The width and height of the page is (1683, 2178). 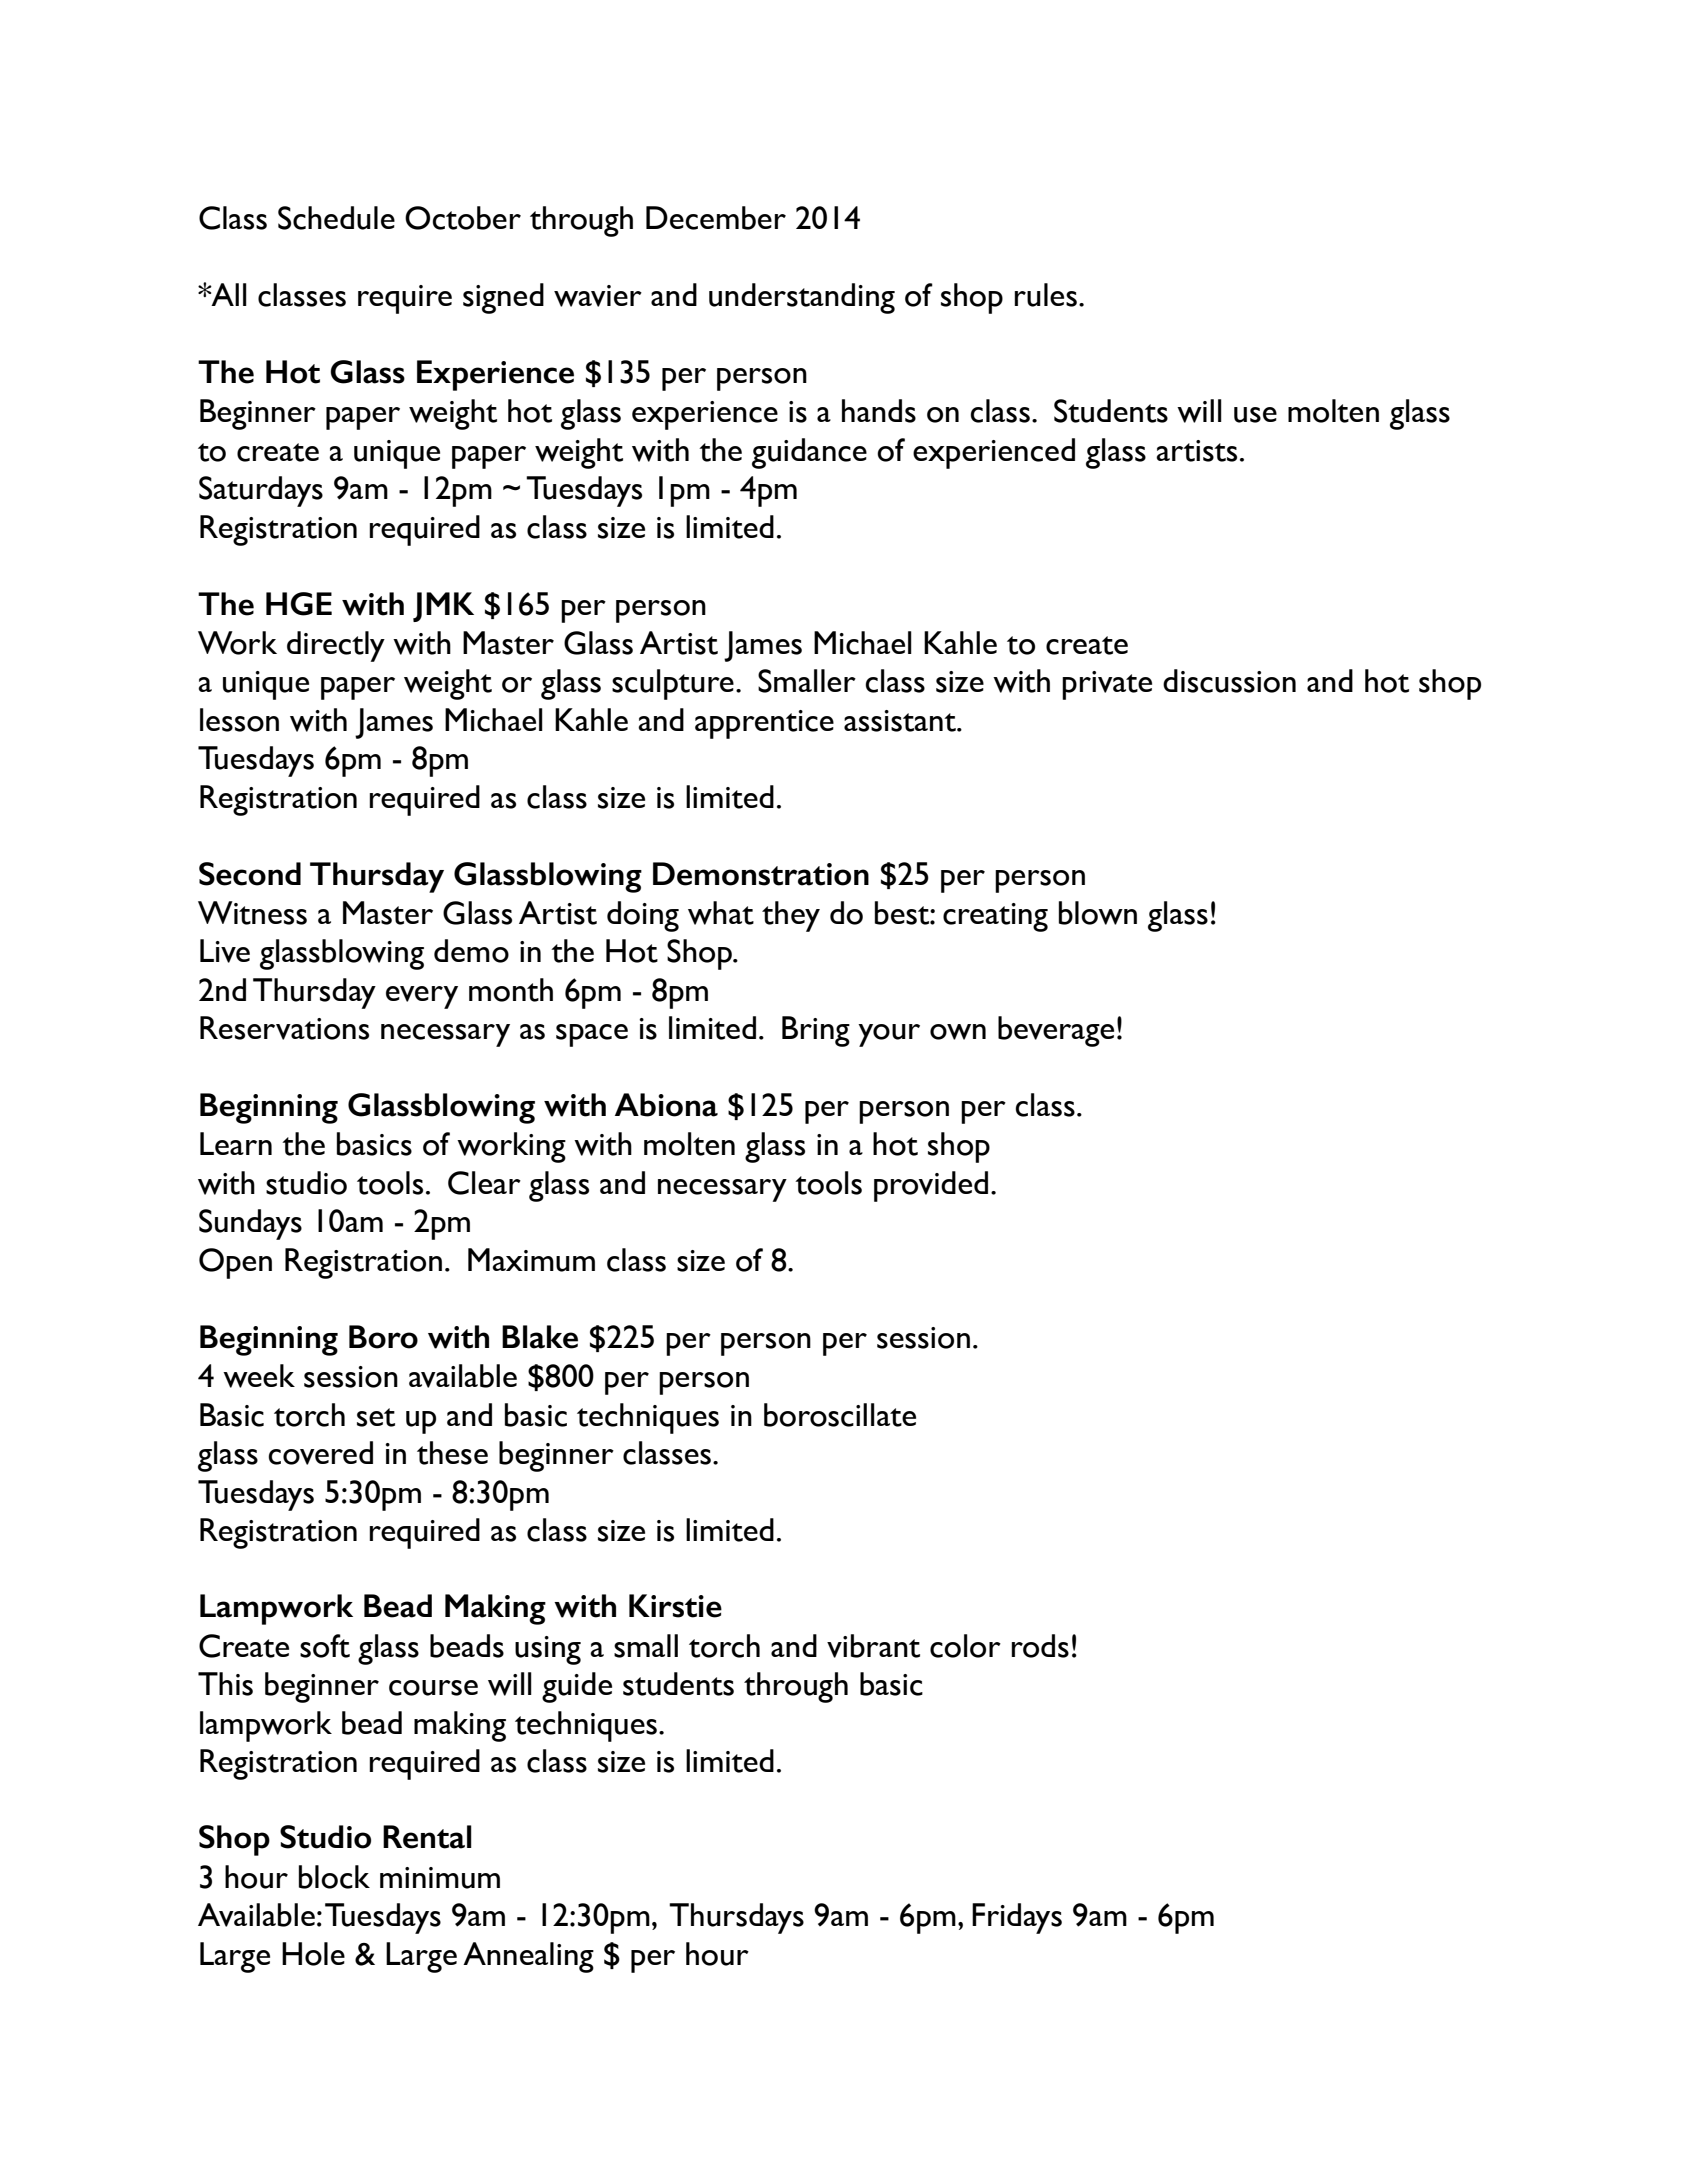 What do you see at coordinates (764, 724) in the page?
I see `apprentice` at bounding box center [764, 724].
